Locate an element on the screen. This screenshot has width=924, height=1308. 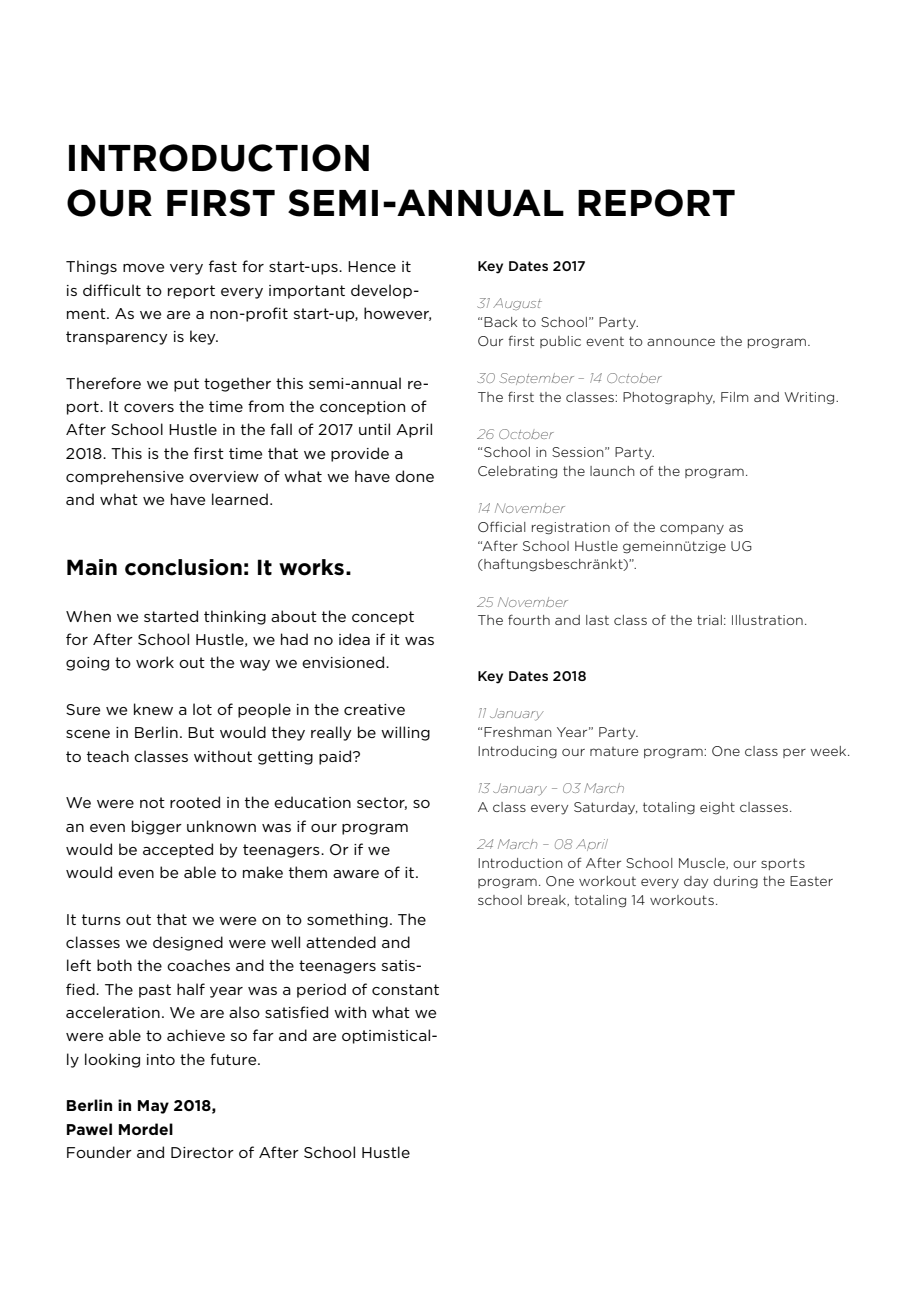
move is located at coordinates (143, 268).
